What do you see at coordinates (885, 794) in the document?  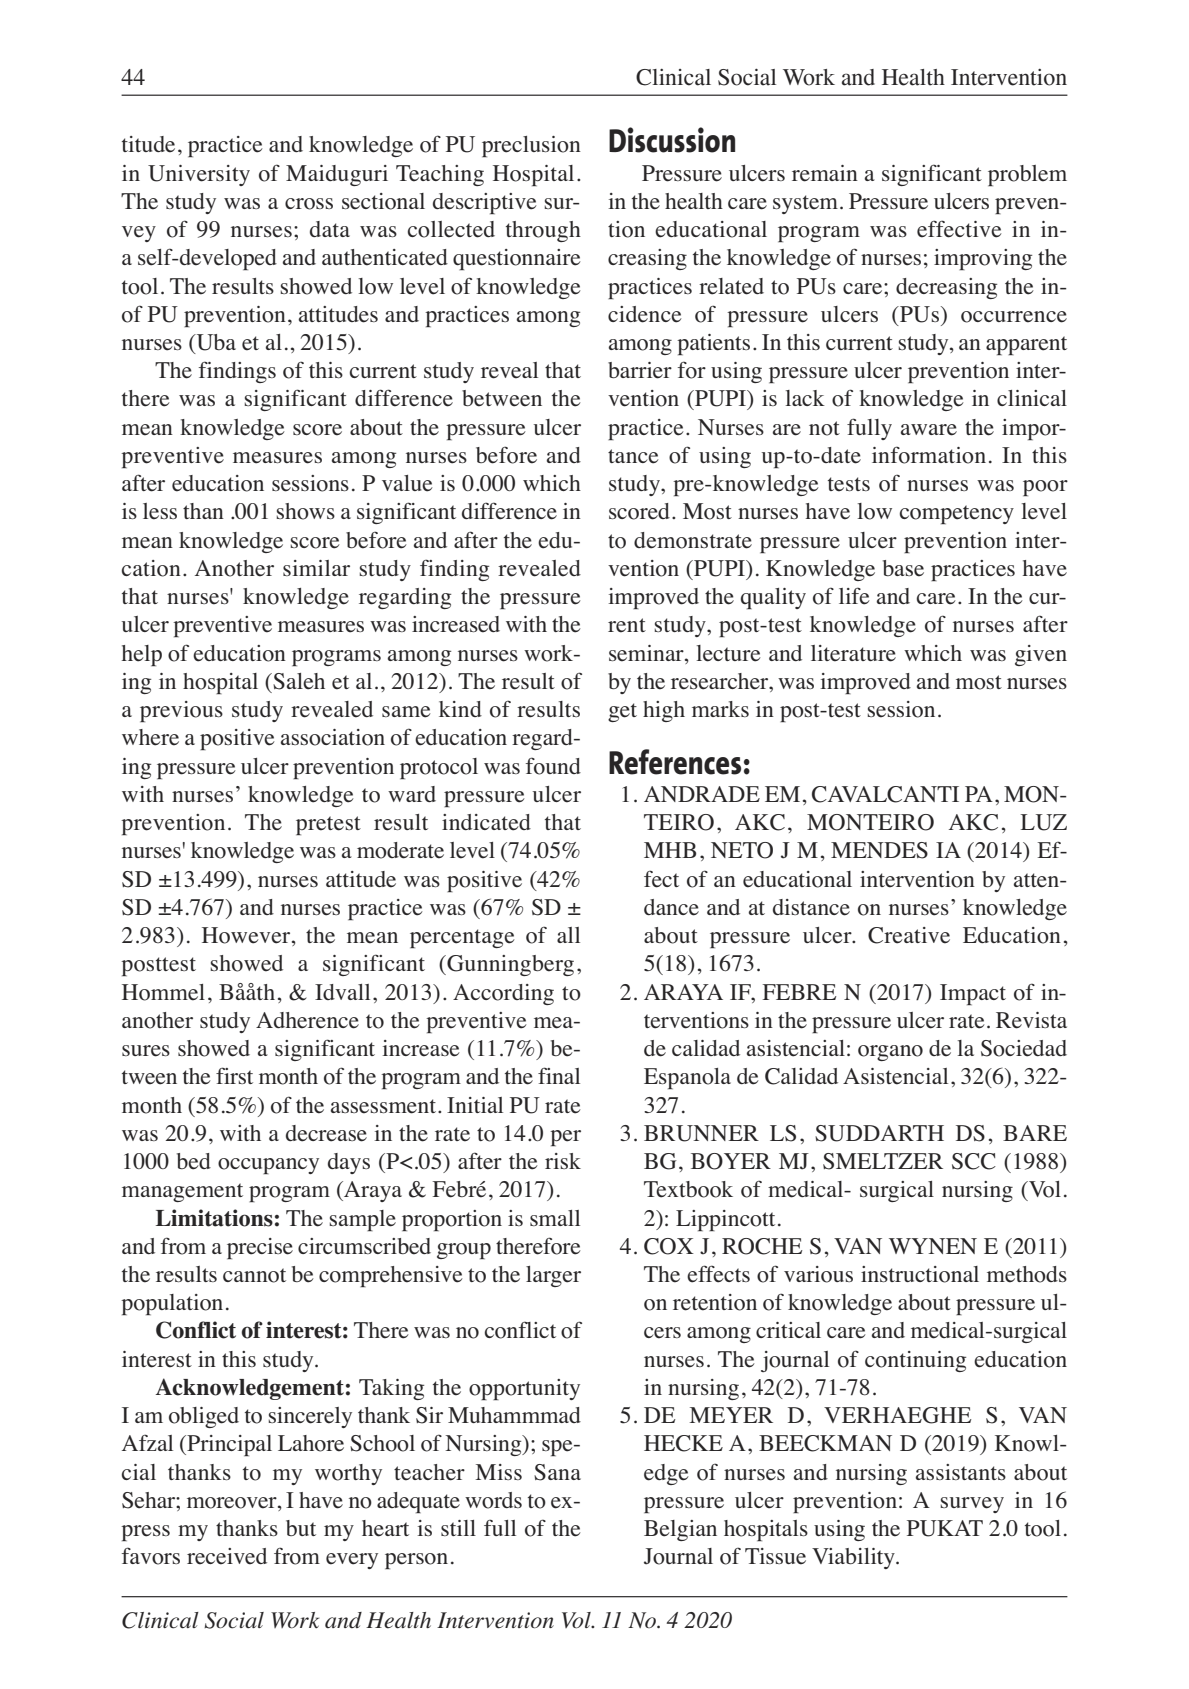 I see `CAVALCANTI` at bounding box center [885, 794].
